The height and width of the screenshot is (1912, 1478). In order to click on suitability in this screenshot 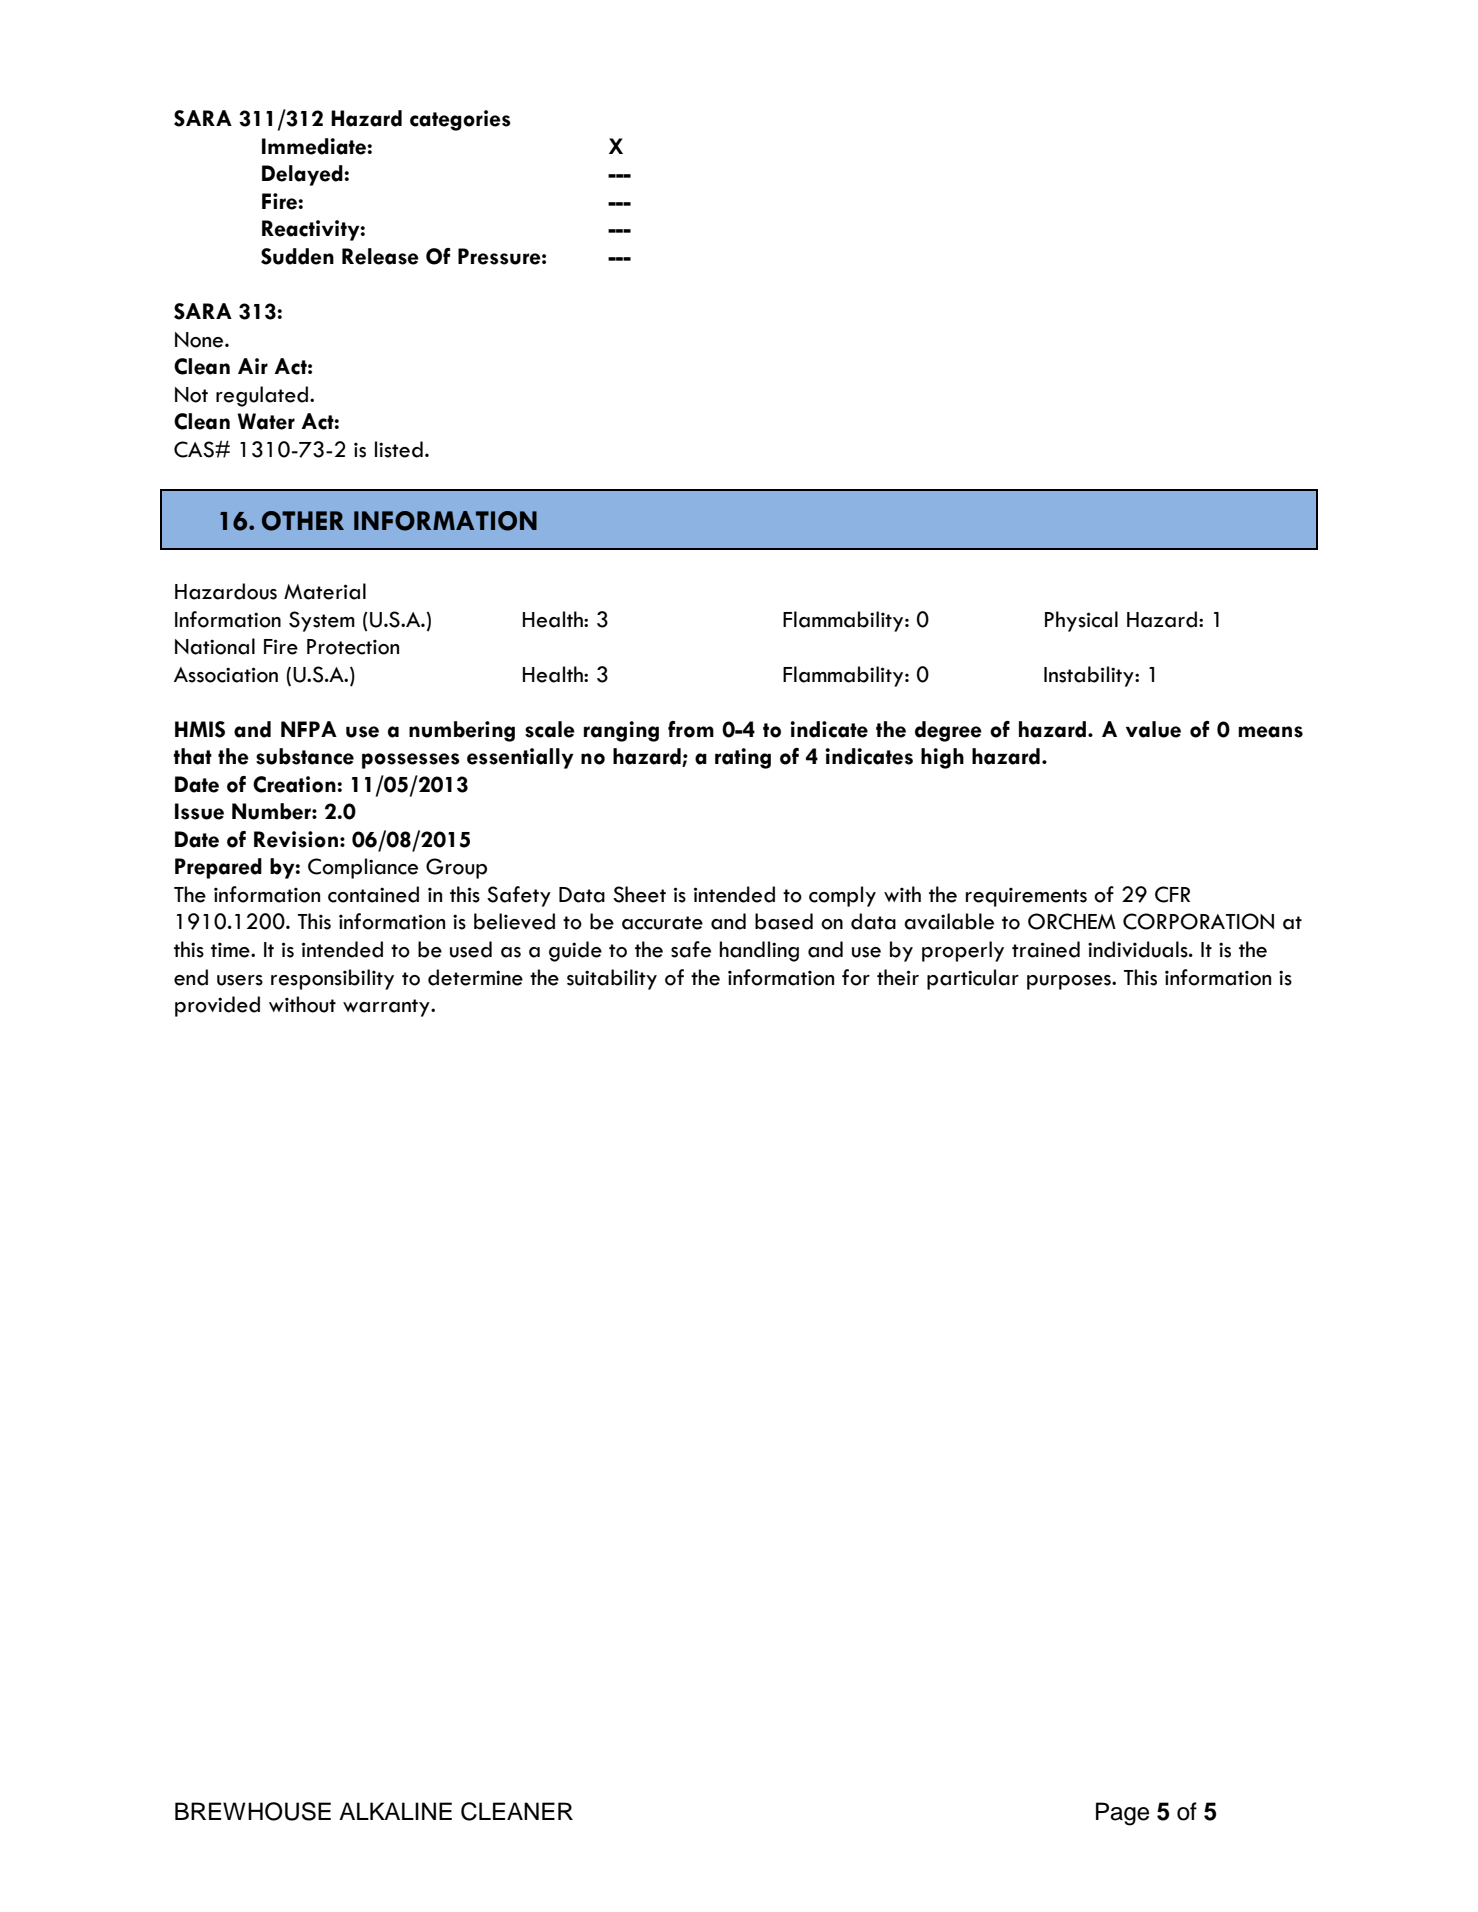, I will do `click(612, 979)`.
